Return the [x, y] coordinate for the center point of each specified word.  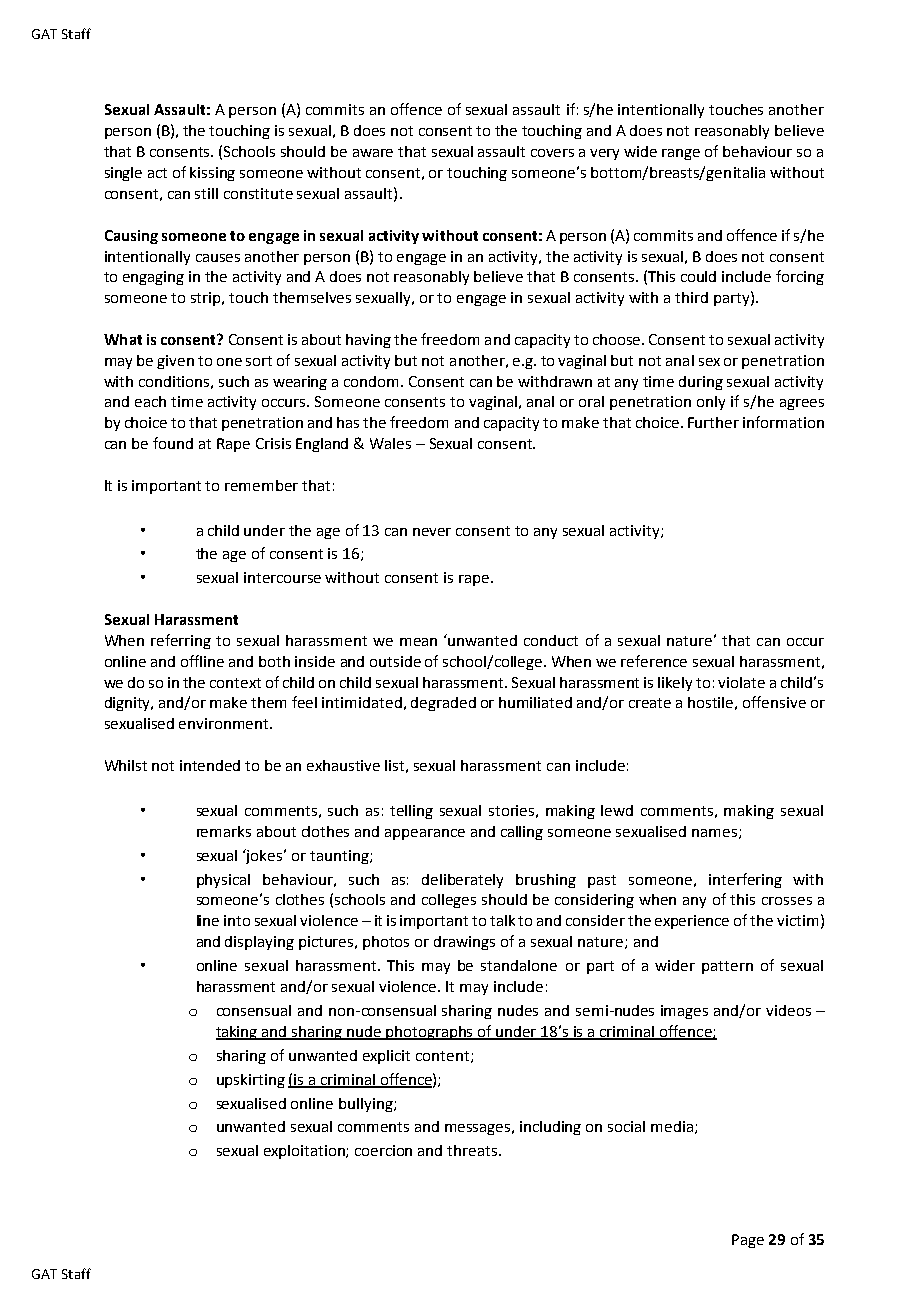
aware [373, 153]
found [173, 443]
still [206, 193]
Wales [390, 443]
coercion [383, 1150]
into [237, 920]
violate [741, 682]
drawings [464, 943]
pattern [727, 967]
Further [713, 422]
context [235, 683]
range [681, 154]
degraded [443, 704]
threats [473, 1150]
